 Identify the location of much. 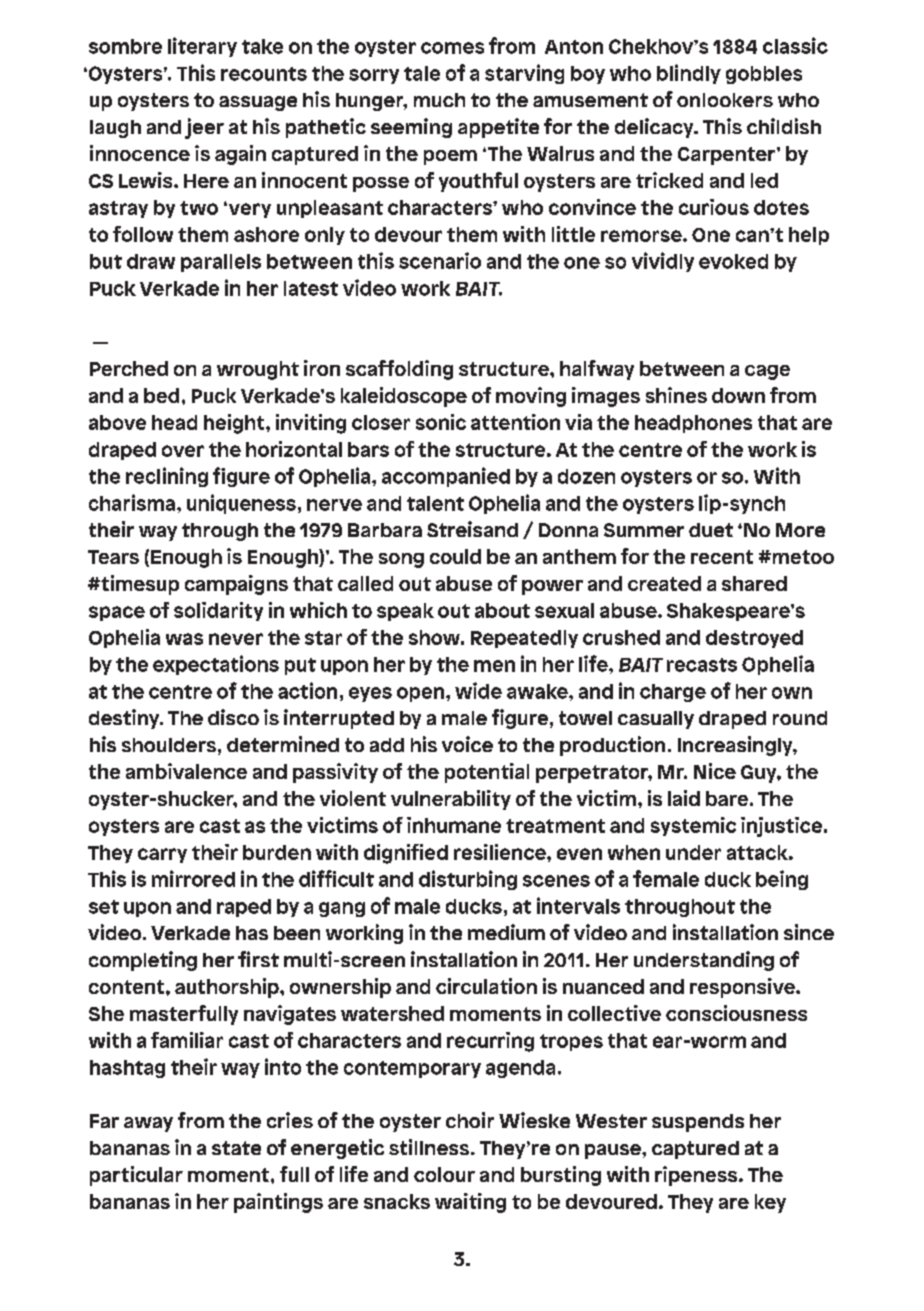
(439, 100).
